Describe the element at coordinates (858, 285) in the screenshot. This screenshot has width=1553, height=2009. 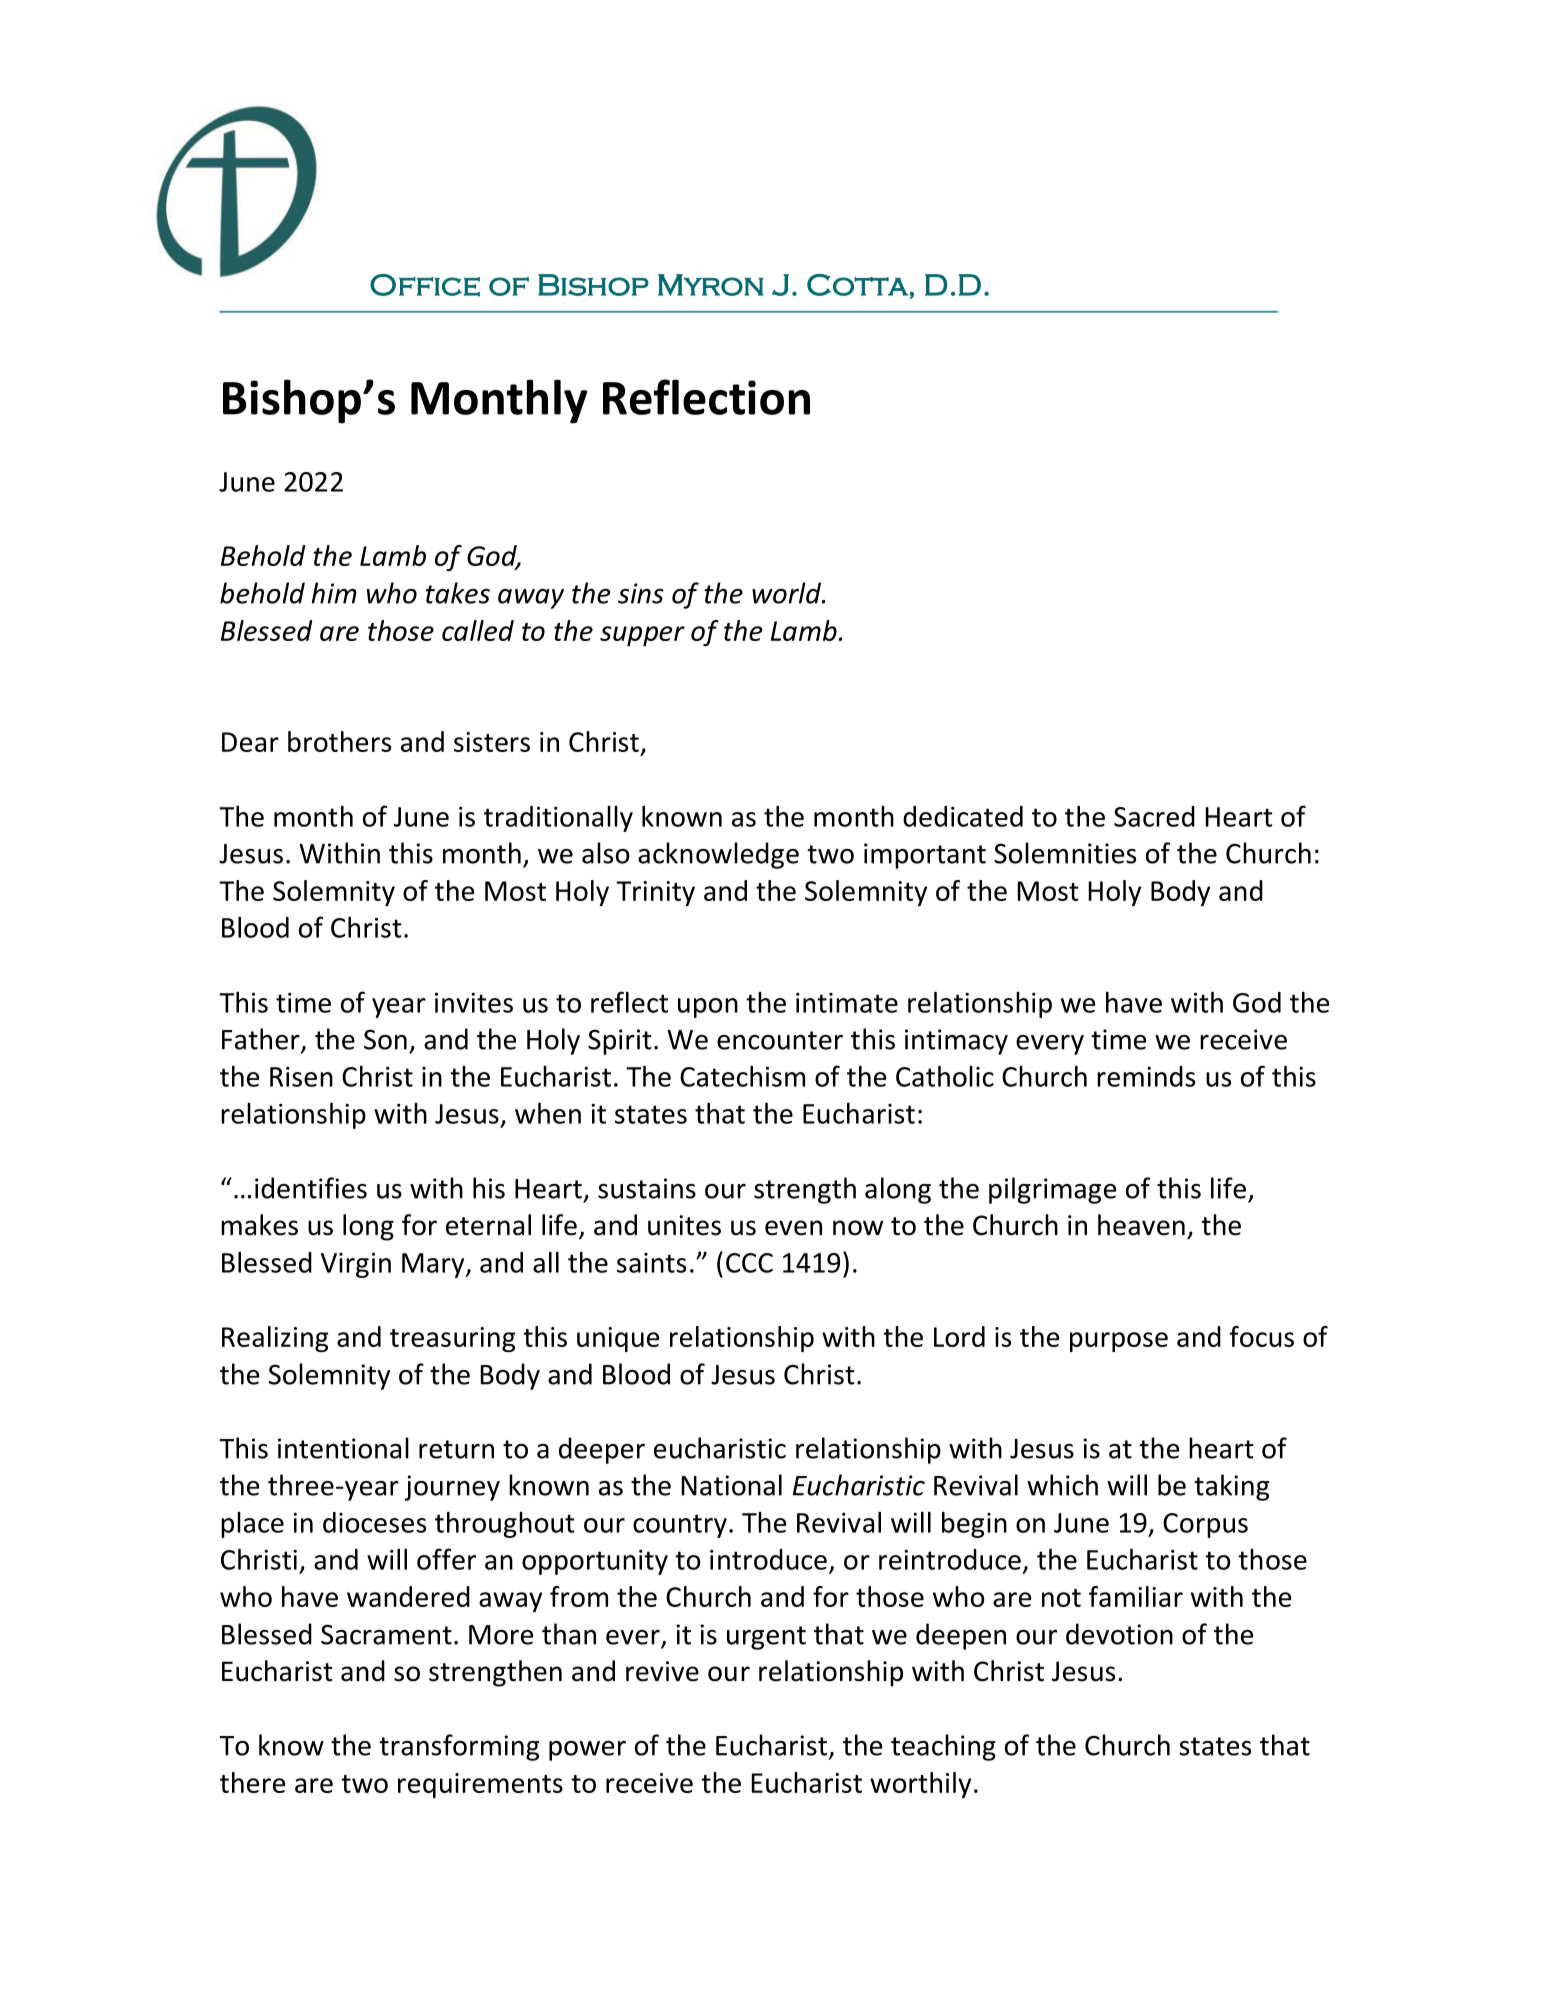
I see `Cotta` at that location.
